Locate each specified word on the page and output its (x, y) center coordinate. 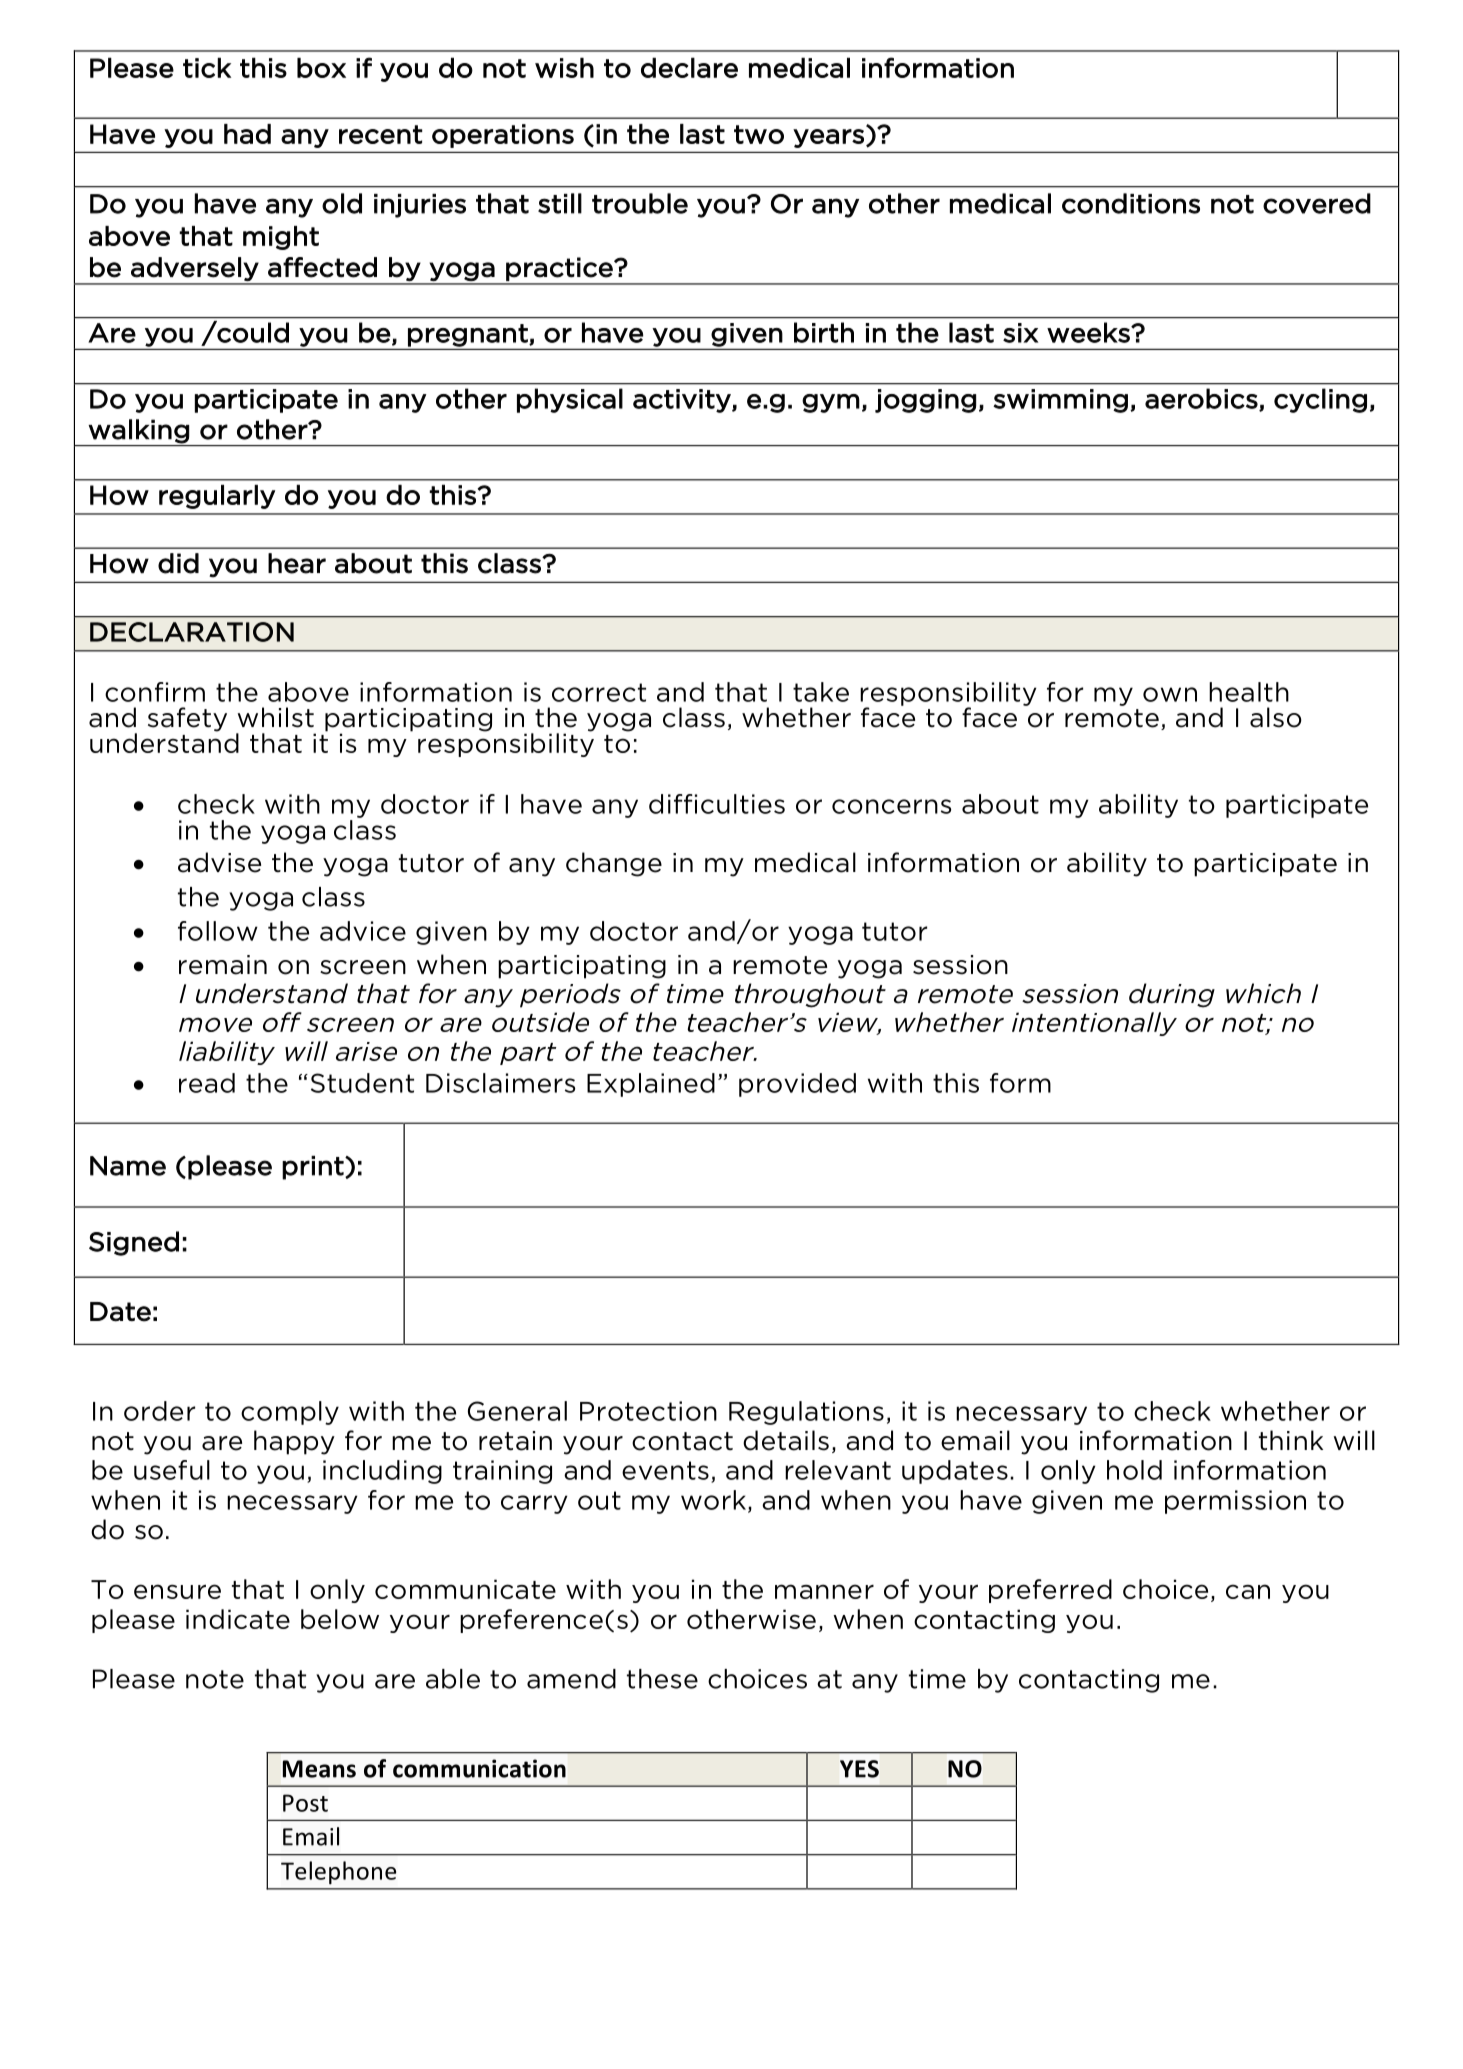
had (247, 134)
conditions (1131, 203)
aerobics (1201, 398)
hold (1134, 1470)
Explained (651, 1085)
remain (223, 965)
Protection (648, 1411)
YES (859, 1769)
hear (297, 563)
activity (683, 401)
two (759, 134)
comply (290, 1413)
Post (305, 1803)
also (1276, 717)
